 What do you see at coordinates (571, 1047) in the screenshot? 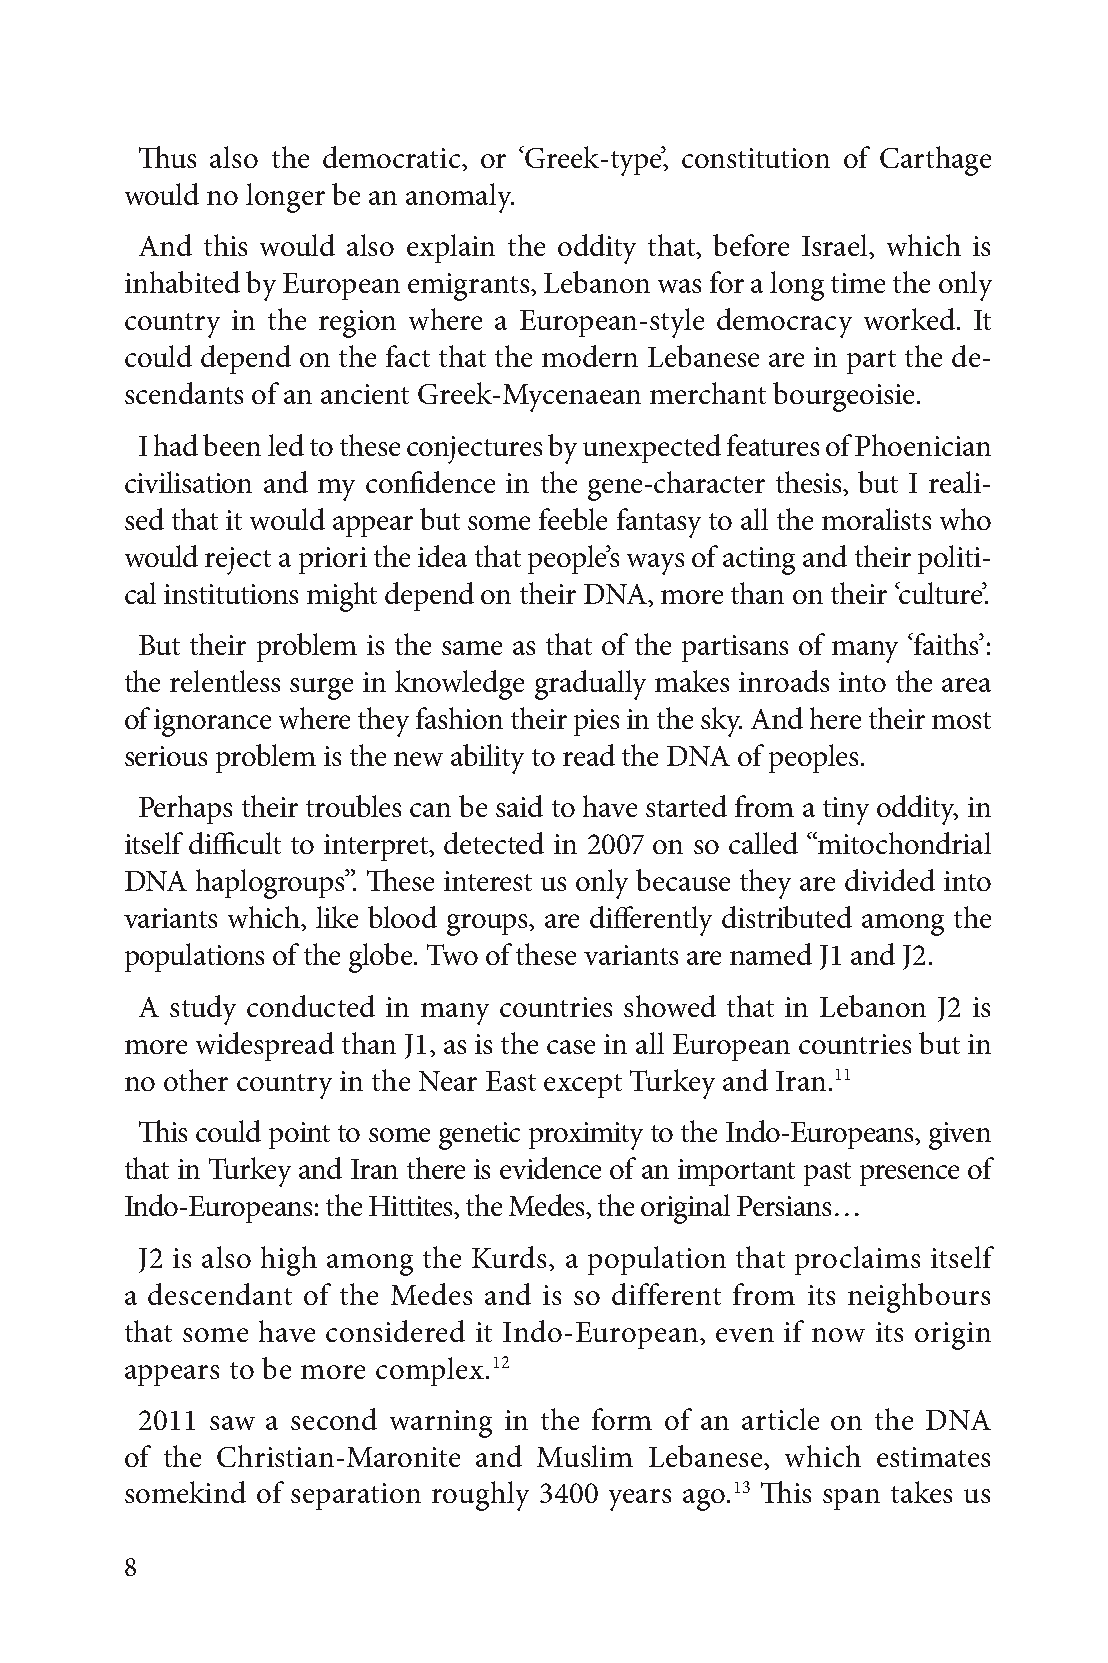
I see `case` at bounding box center [571, 1047].
